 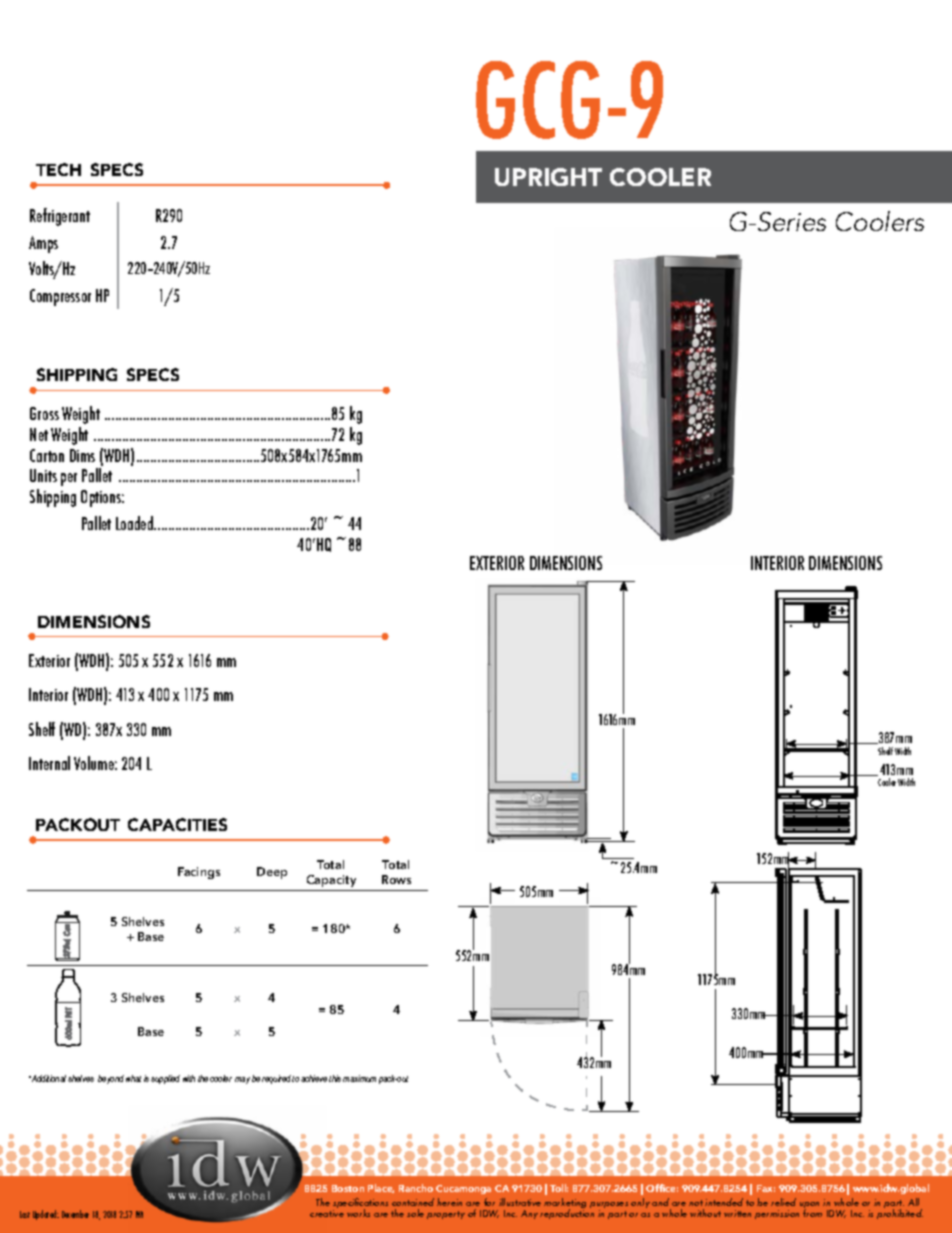 What do you see at coordinates (177, 824) in the screenshot?
I see `CAPACITIES` at bounding box center [177, 824].
